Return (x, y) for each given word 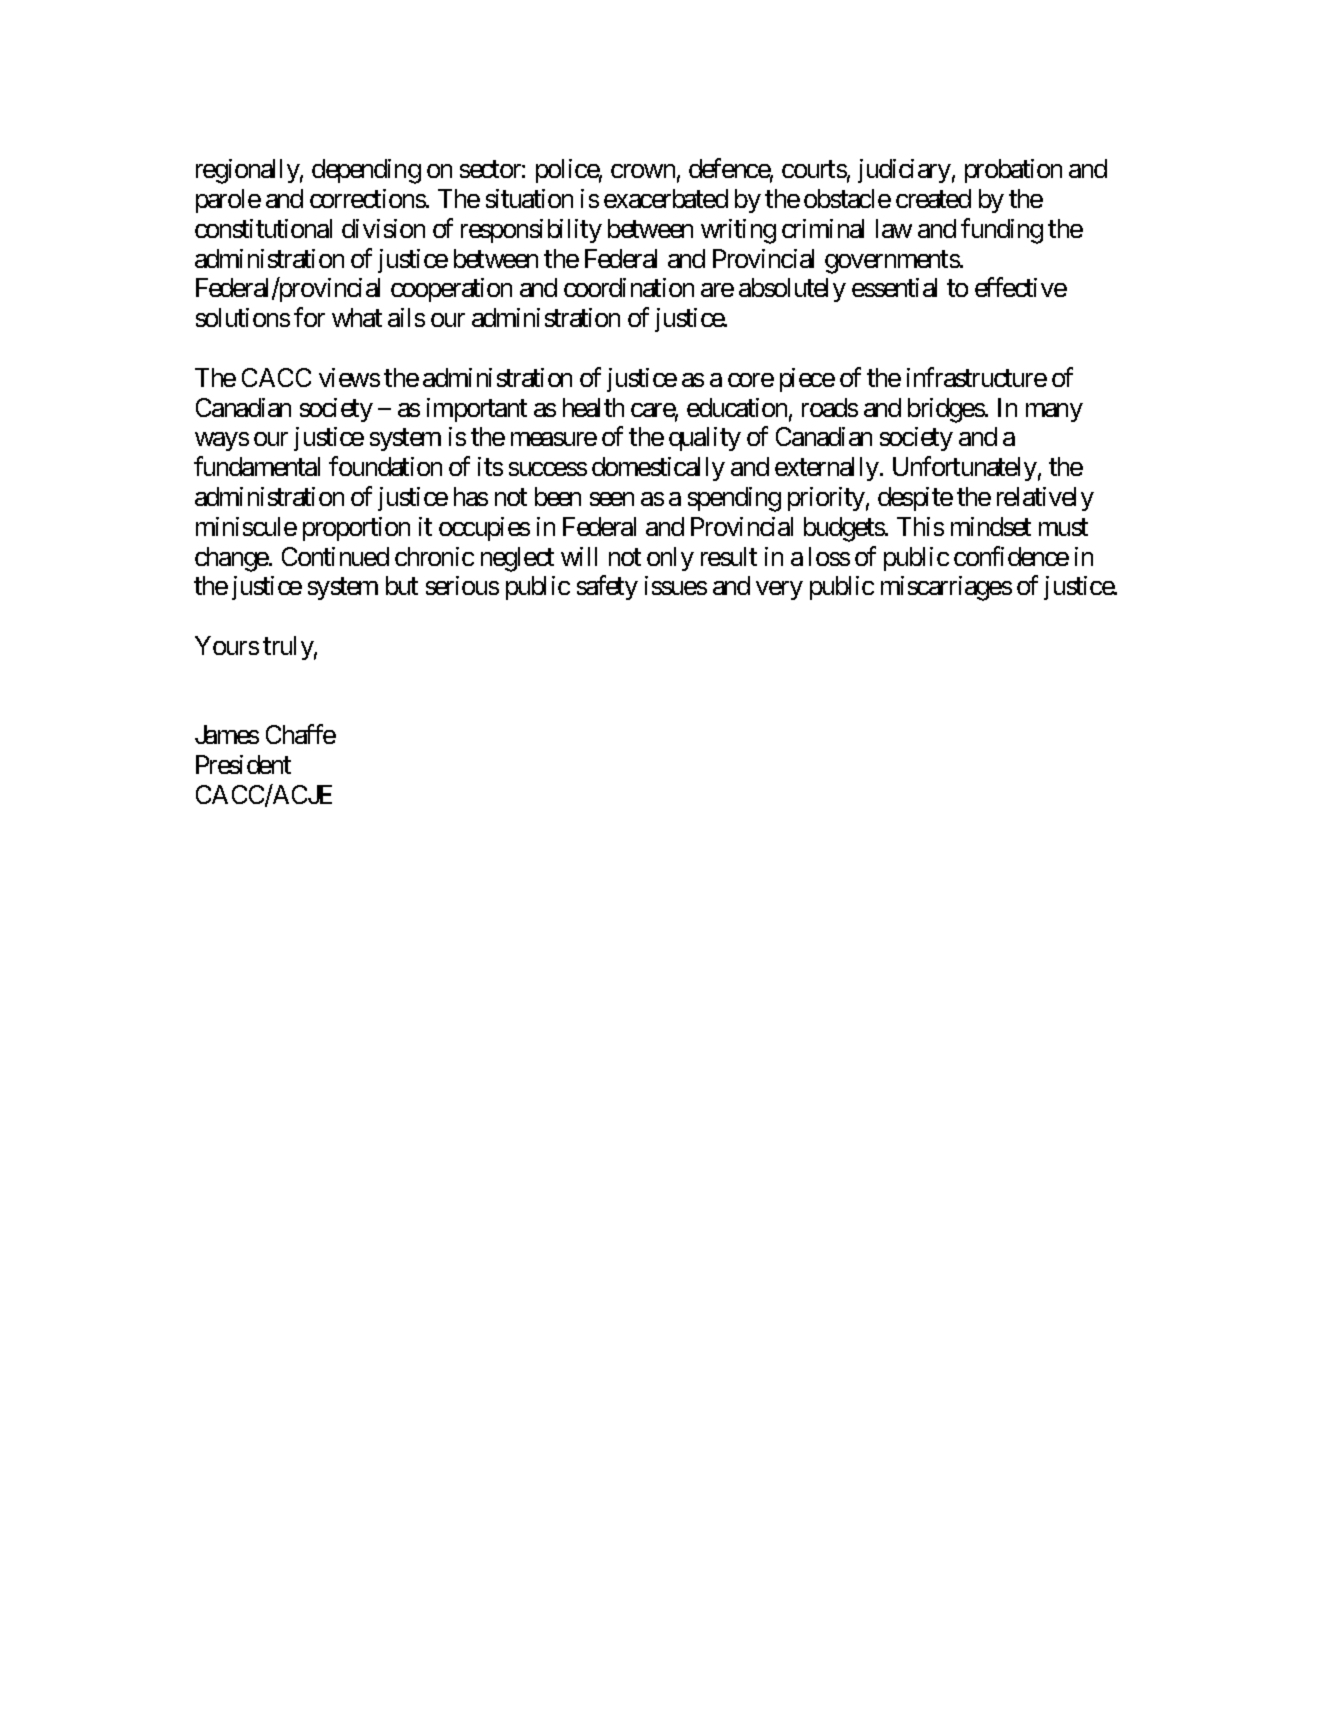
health (593, 407)
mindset (991, 526)
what (357, 317)
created (933, 198)
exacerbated (666, 198)
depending (366, 171)
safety (607, 588)
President (243, 764)
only (670, 559)
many (1054, 412)
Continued (335, 556)
